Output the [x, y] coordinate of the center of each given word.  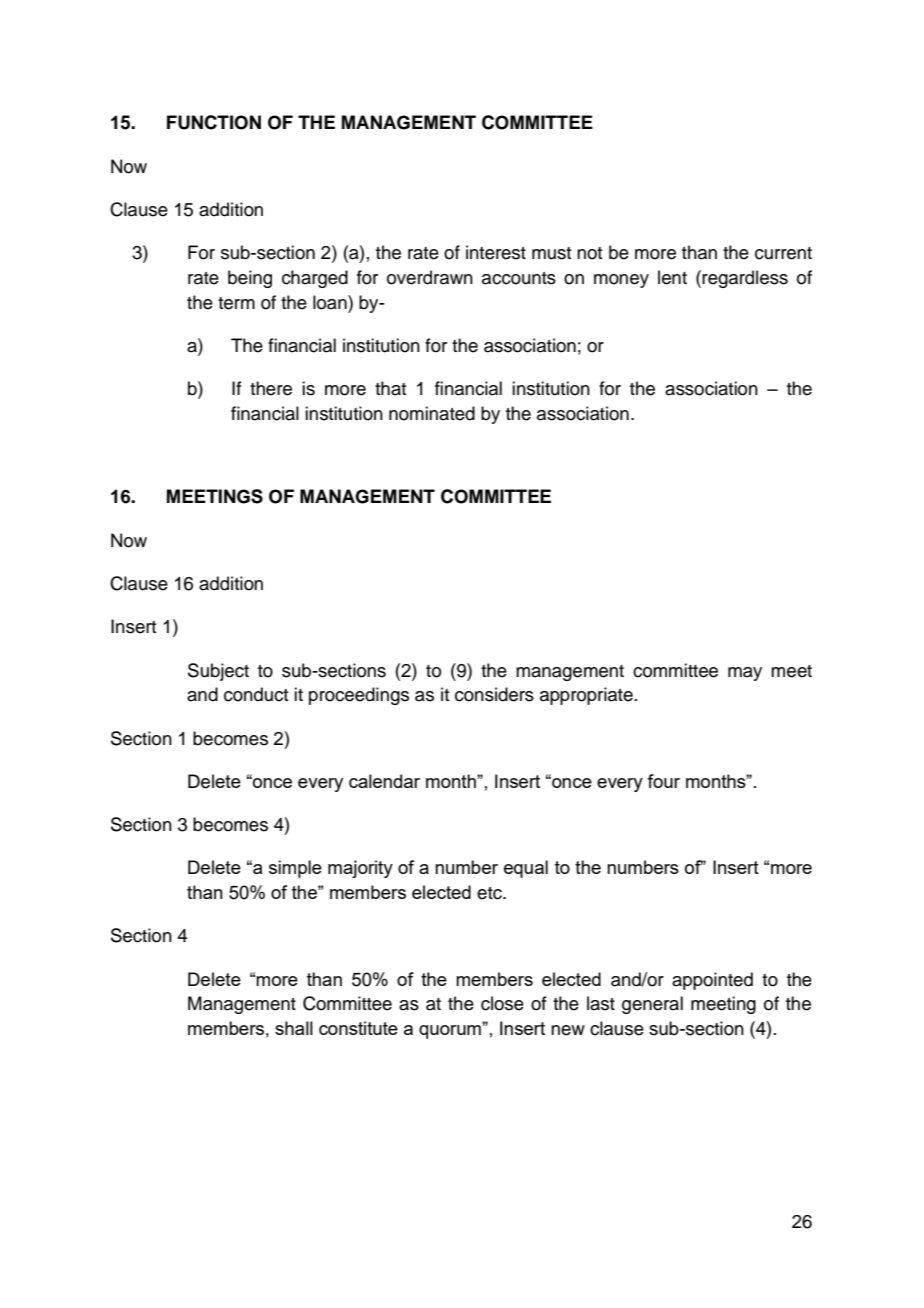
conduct [256, 694]
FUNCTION [214, 122]
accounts [519, 278]
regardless [745, 279]
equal [526, 869]
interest [496, 252]
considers [494, 694]
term [236, 303]
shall [294, 1028]
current [783, 253]
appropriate [586, 696]
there [271, 388]
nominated [432, 413]
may [745, 674]
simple [295, 869]
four [663, 781]
